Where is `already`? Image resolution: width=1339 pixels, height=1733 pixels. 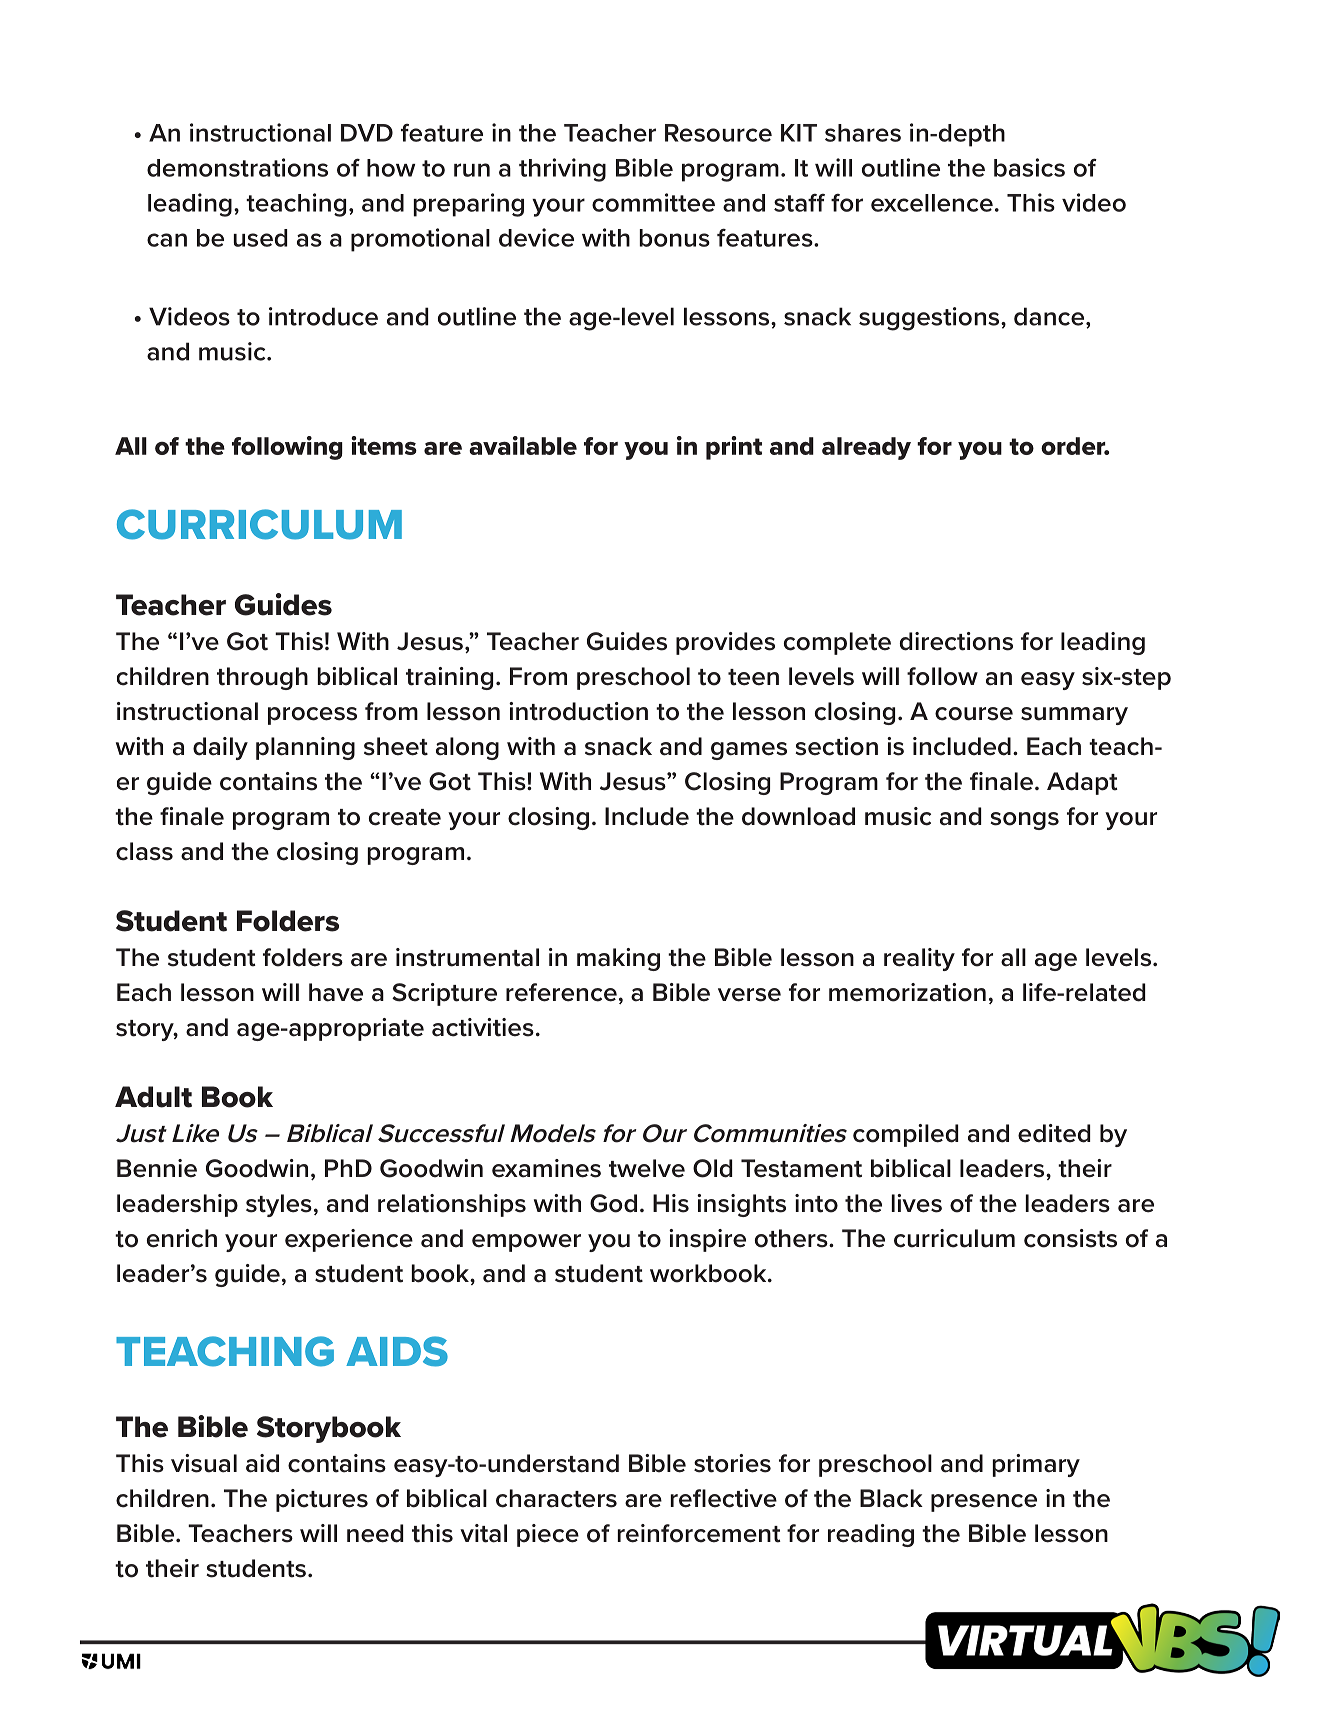
already is located at coordinates (866, 448).
